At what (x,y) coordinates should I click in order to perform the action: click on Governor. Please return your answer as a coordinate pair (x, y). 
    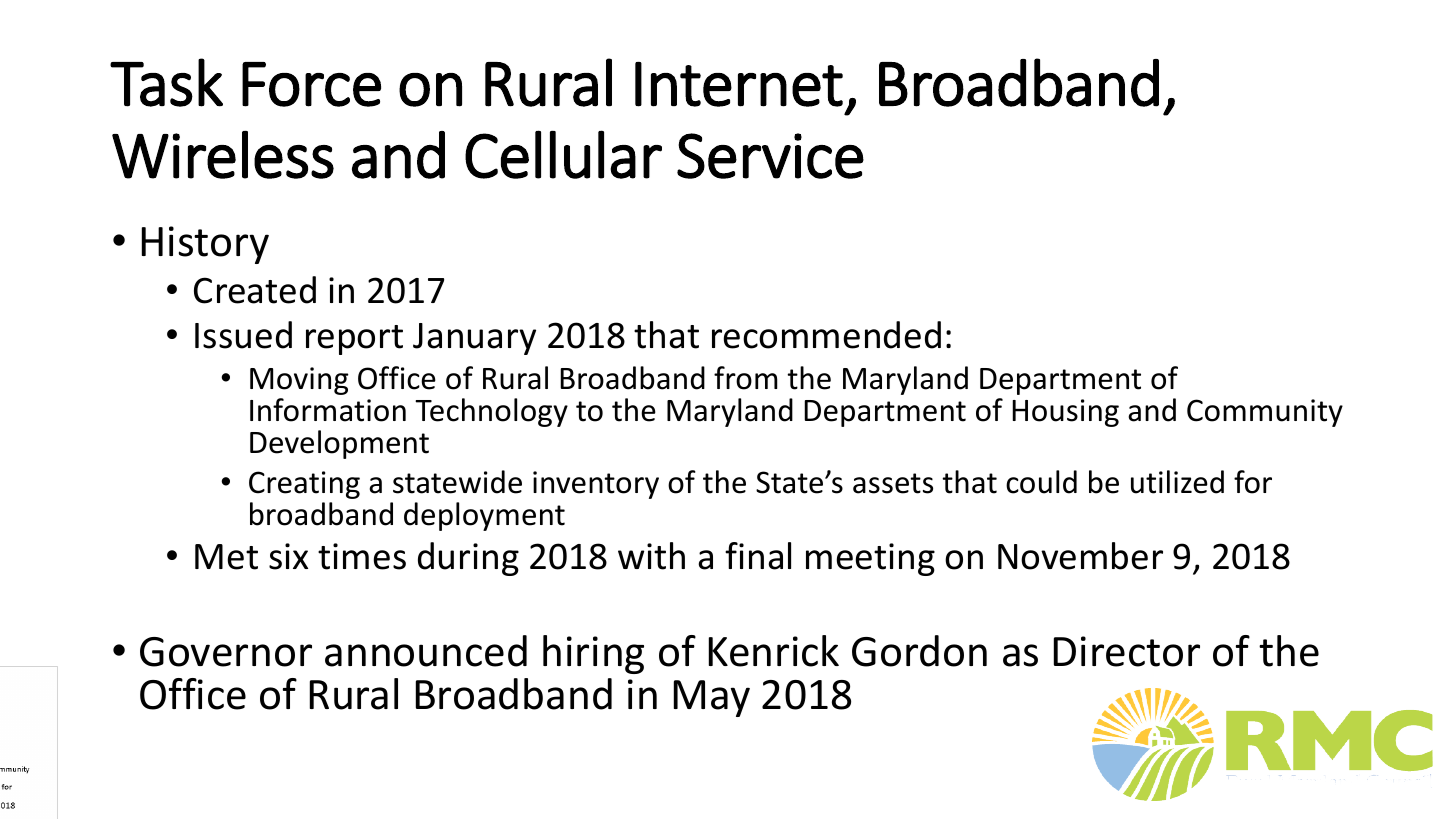
    Looking at the image, I should click on (226, 652).
